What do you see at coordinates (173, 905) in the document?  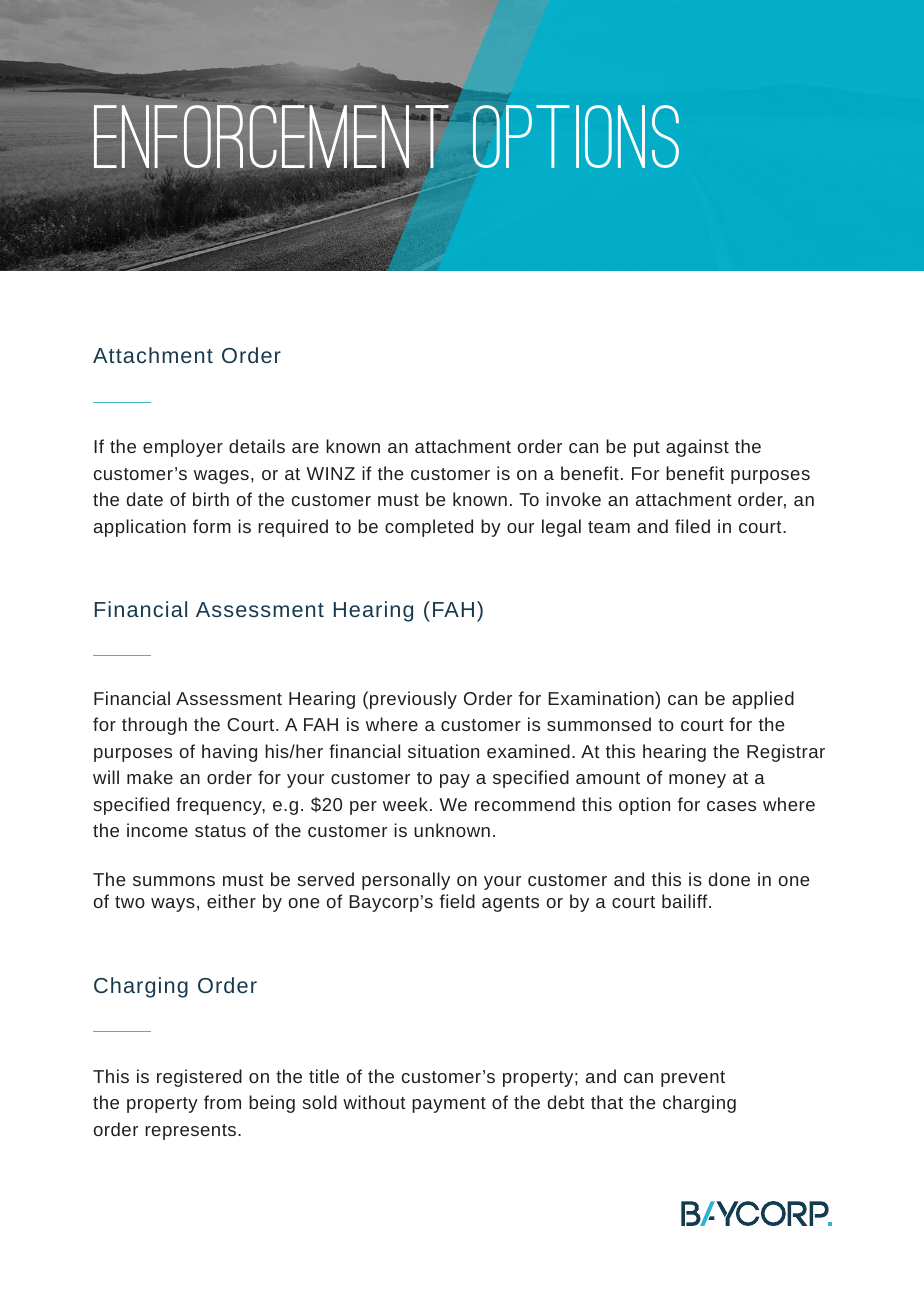 I see `ways` at bounding box center [173, 905].
